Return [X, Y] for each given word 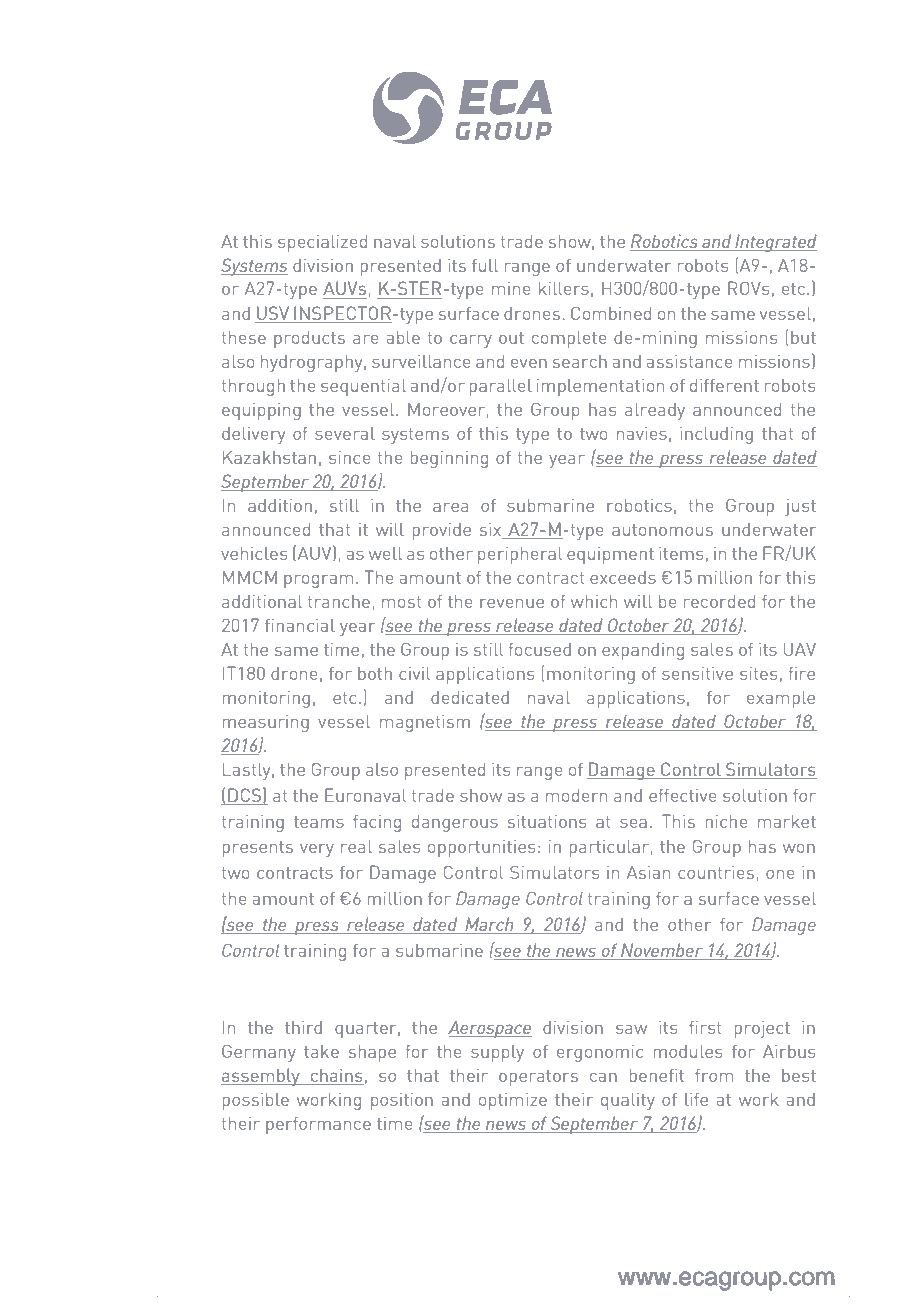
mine [511, 288]
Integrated [775, 243]
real [356, 846]
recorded [719, 601]
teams [319, 822]
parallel [501, 387]
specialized [322, 243]
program [318, 581]
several [345, 433]
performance [318, 1125]
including [716, 435]
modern [576, 795]
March [489, 925]
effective [682, 795]
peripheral [520, 555]
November [662, 951]
